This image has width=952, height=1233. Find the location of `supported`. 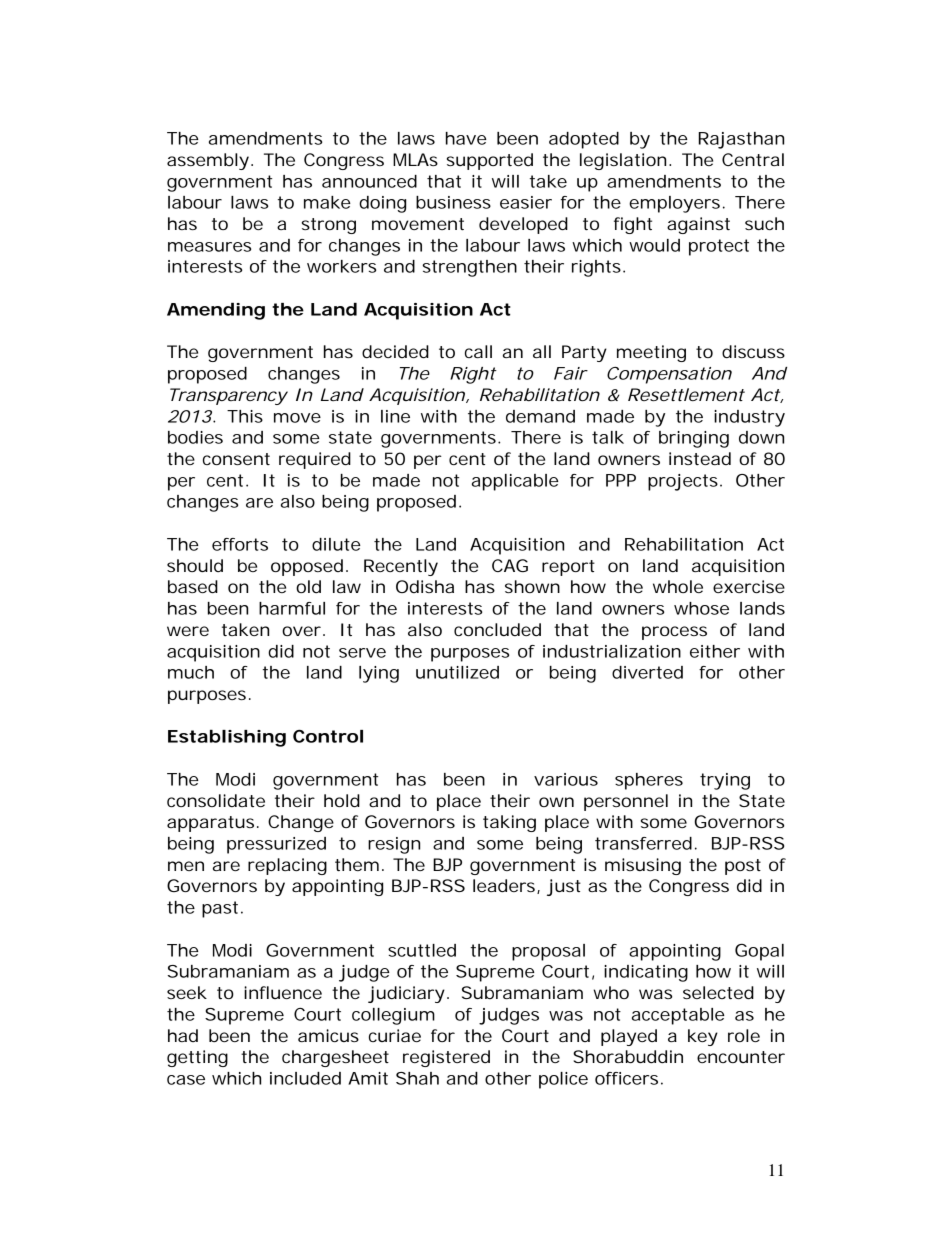

supported is located at coordinates (490, 161).
